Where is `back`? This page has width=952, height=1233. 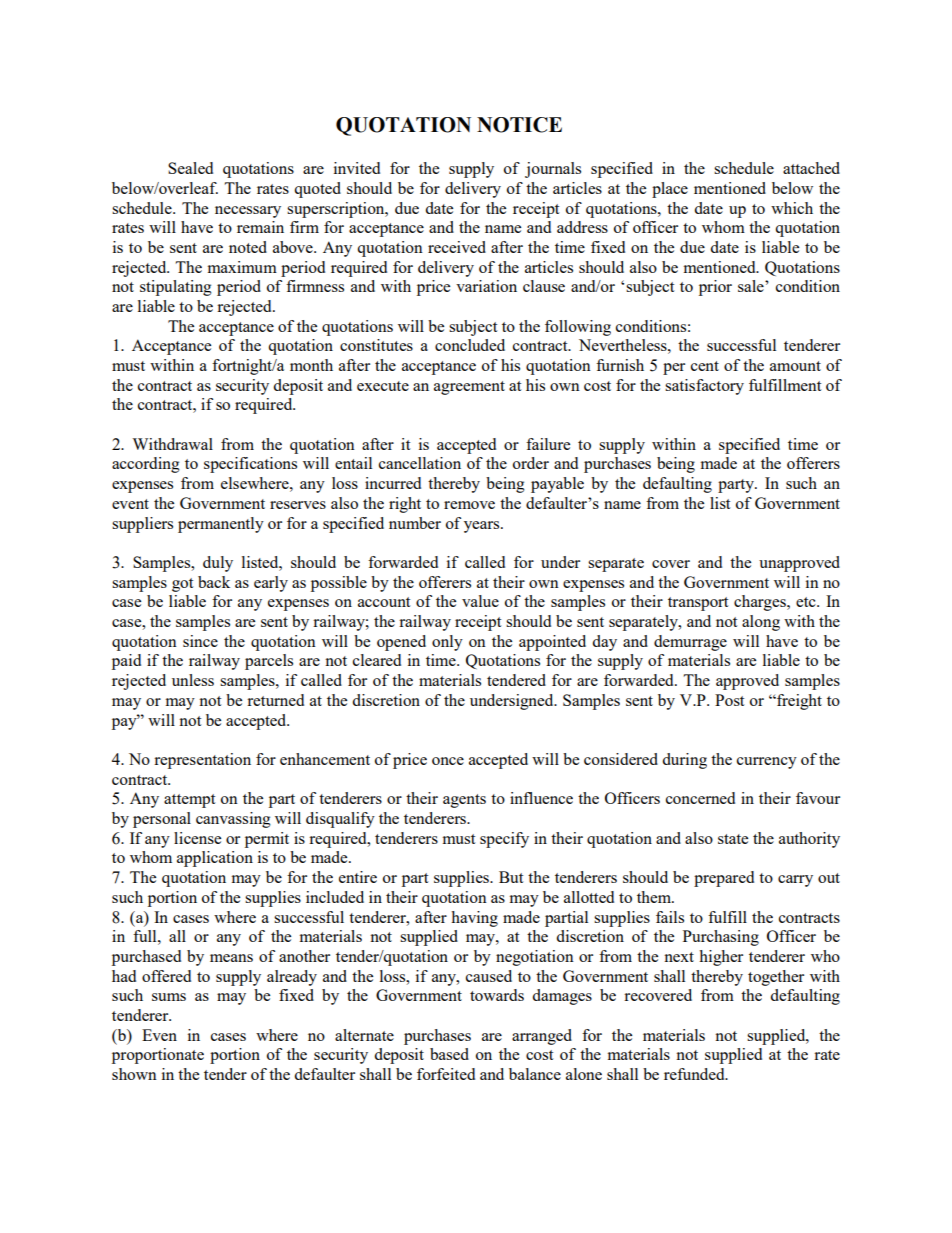 back is located at coordinates (214, 582).
